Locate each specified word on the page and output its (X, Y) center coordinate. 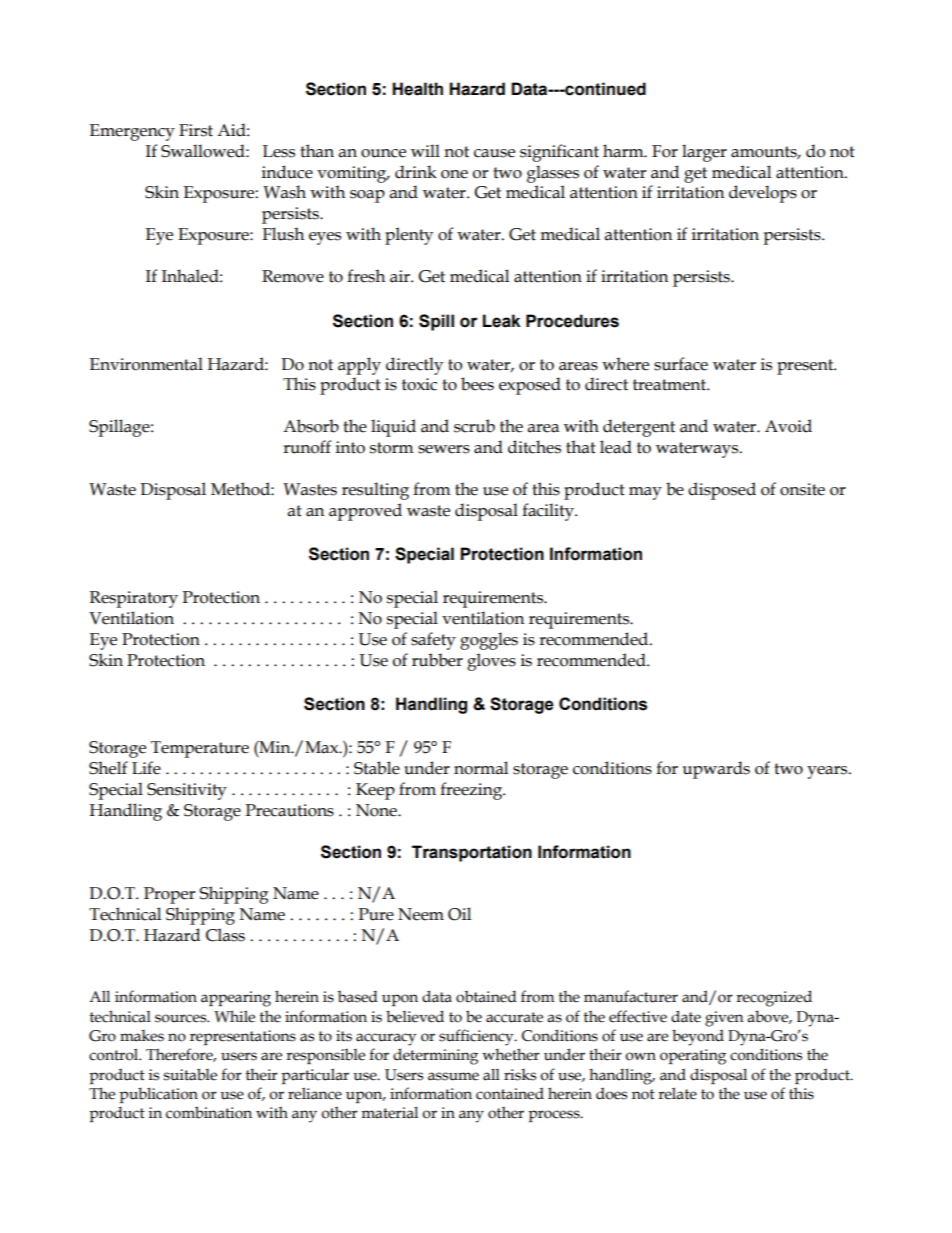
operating (693, 1057)
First (196, 130)
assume (453, 1076)
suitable (190, 1074)
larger (704, 153)
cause (494, 153)
